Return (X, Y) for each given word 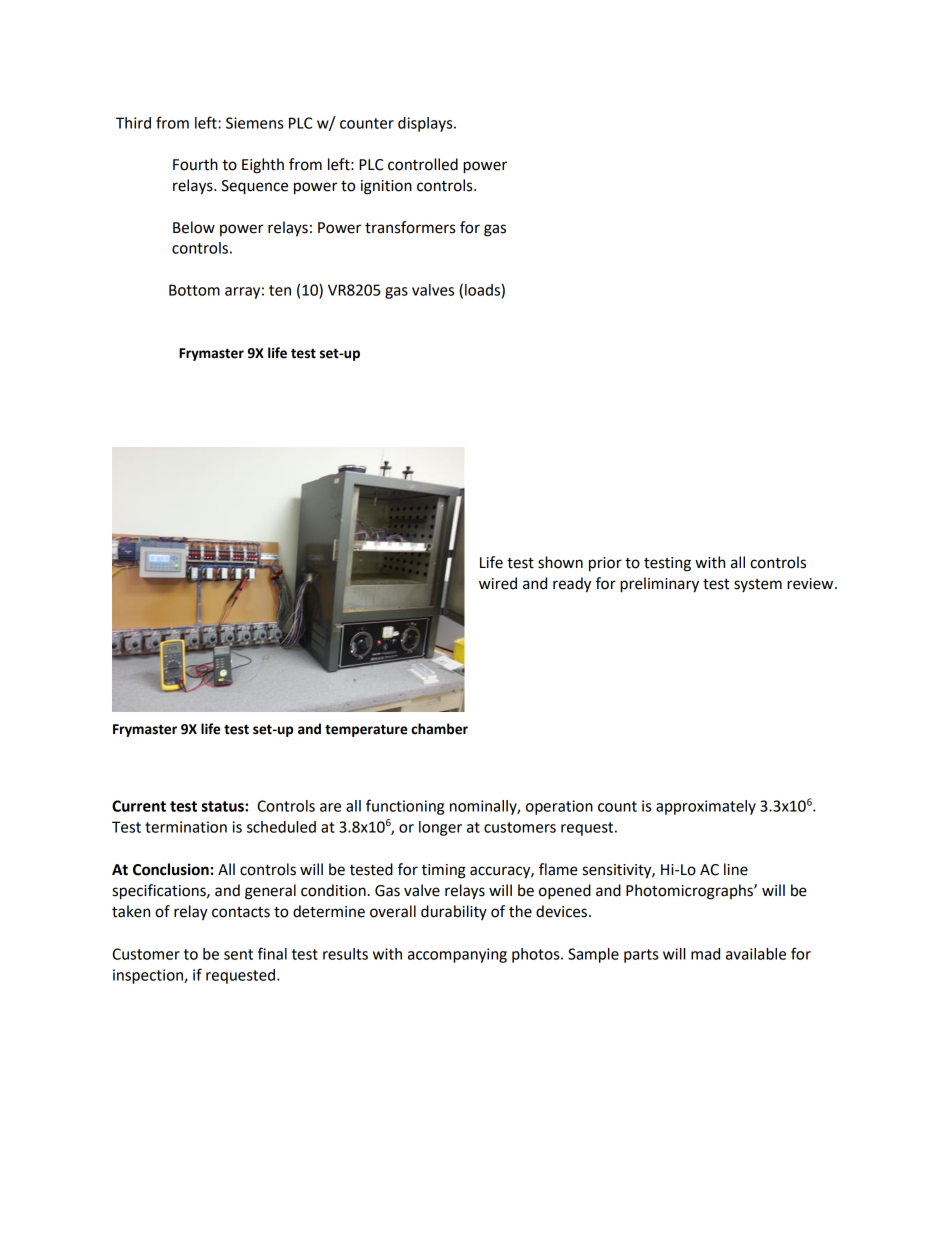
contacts (241, 912)
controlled (423, 164)
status (223, 806)
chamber (439, 729)
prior (605, 564)
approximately (706, 807)
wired (498, 583)
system (758, 585)
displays (426, 124)
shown (560, 562)
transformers (410, 227)
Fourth (195, 164)
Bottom (194, 290)
